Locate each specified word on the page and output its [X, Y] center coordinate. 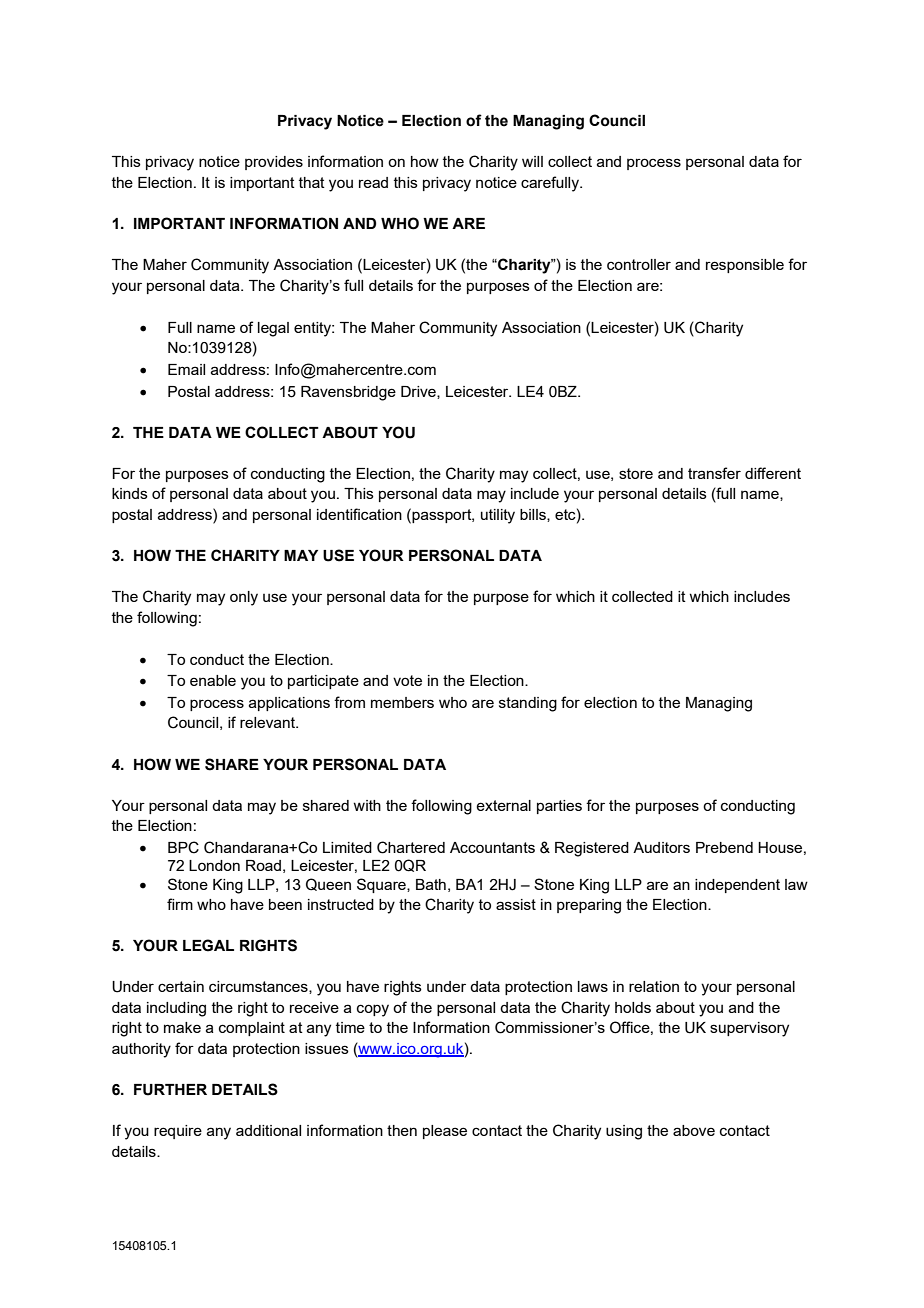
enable [213, 680]
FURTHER [170, 1090]
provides [274, 163]
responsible [745, 266]
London [214, 865]
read [373, 182]
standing [528, 704]
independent [737, 886]
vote [407, 680]
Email [186, 369]
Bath [431, 884]
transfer [714, 473]
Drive [419, 392]
